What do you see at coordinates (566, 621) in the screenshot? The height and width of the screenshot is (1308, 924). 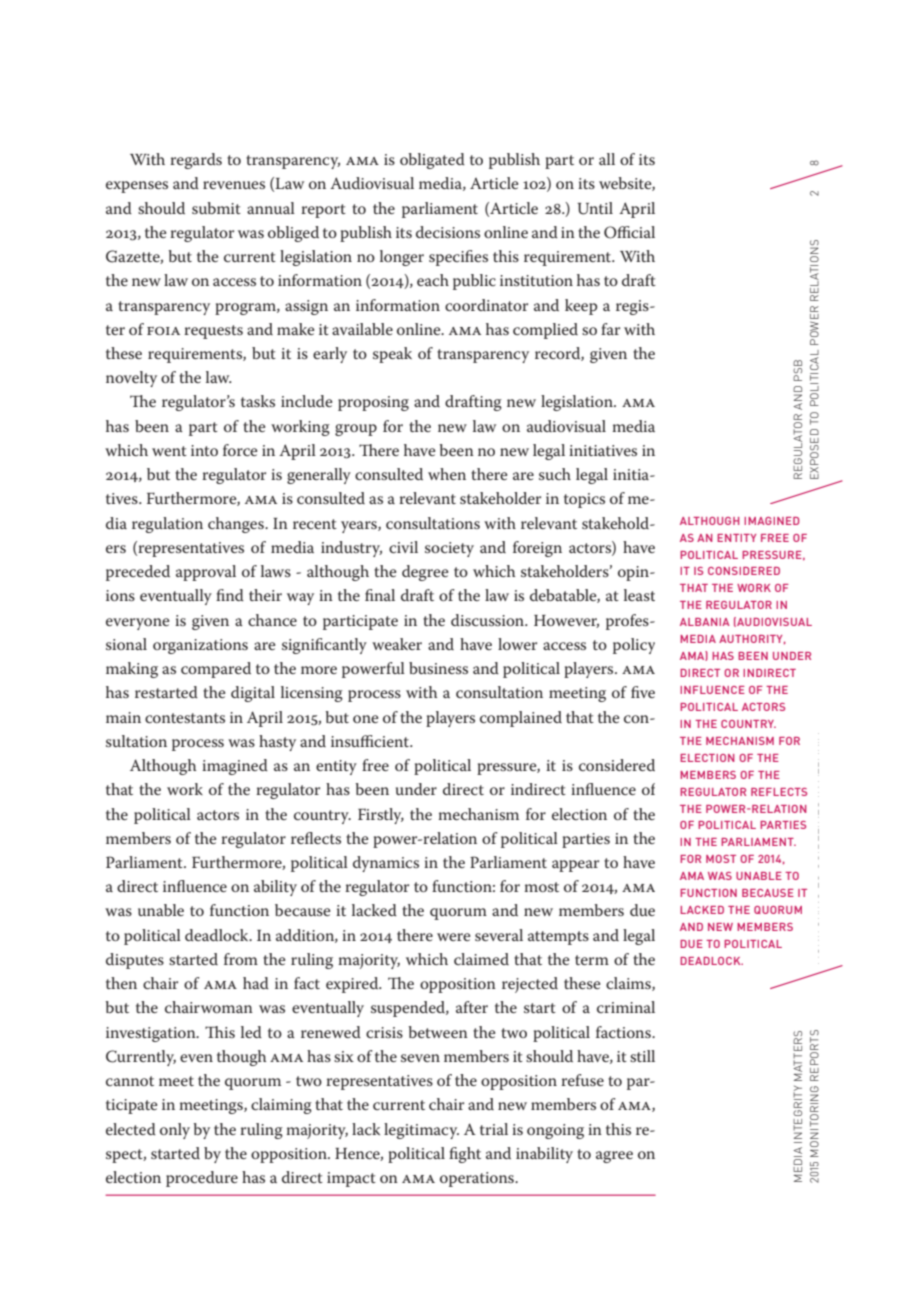 I see `However` at bounding box center [566, 621].
